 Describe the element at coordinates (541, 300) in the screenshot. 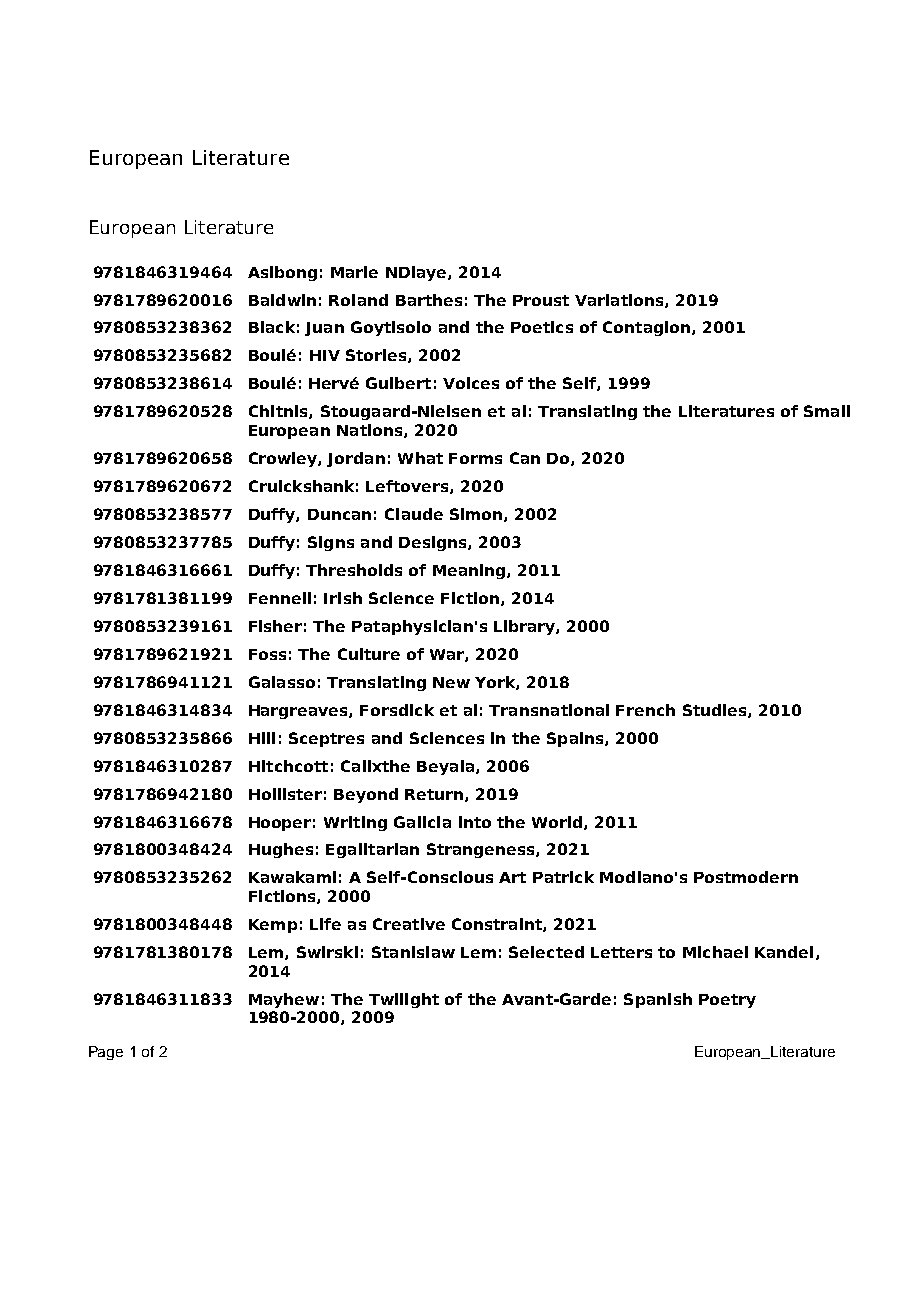

I see `Proust` at that location.
